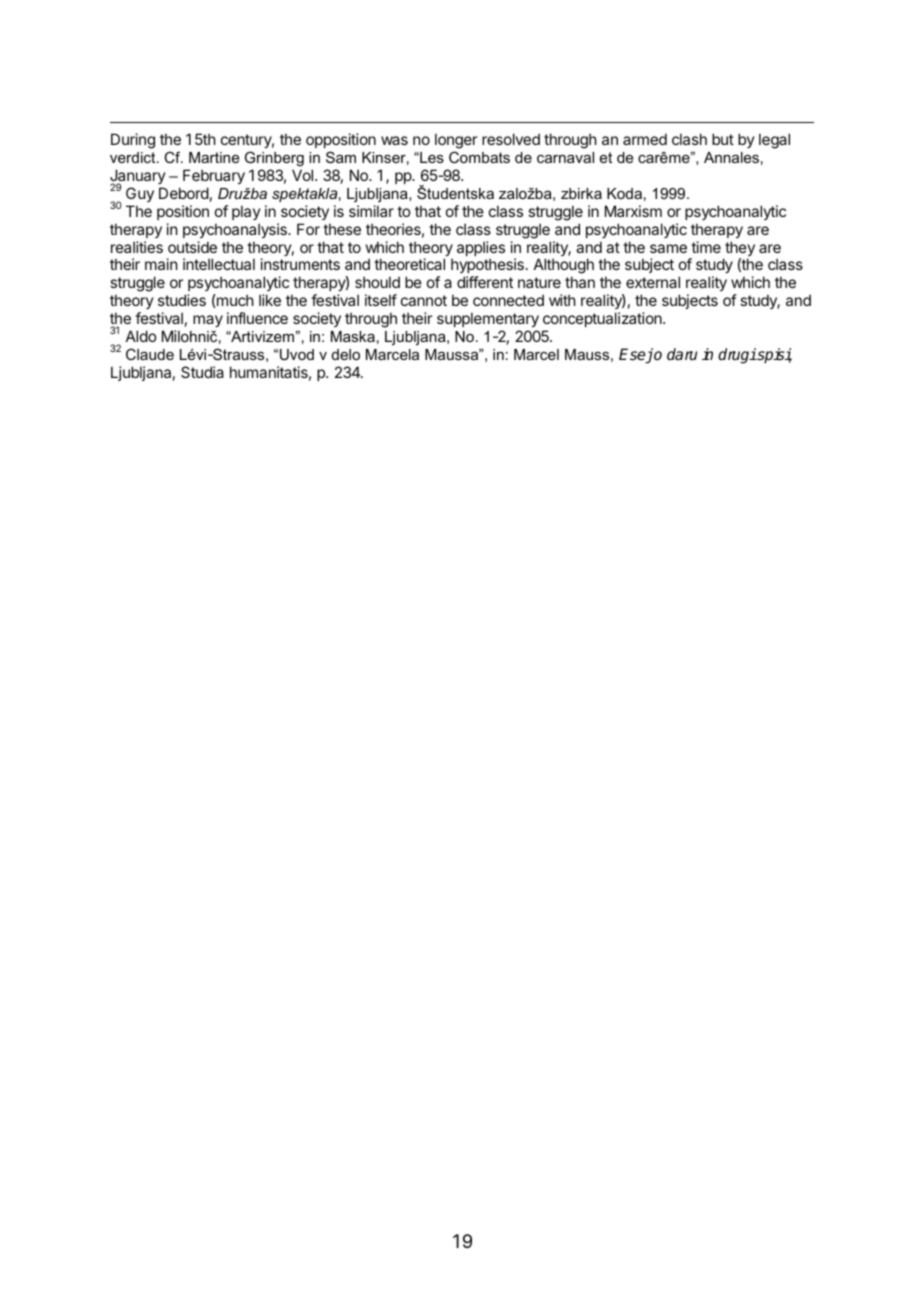  What do you see at coordinates (150, 354) in the screenshot?
I see `Claude` at bounding box center [150, 354].
